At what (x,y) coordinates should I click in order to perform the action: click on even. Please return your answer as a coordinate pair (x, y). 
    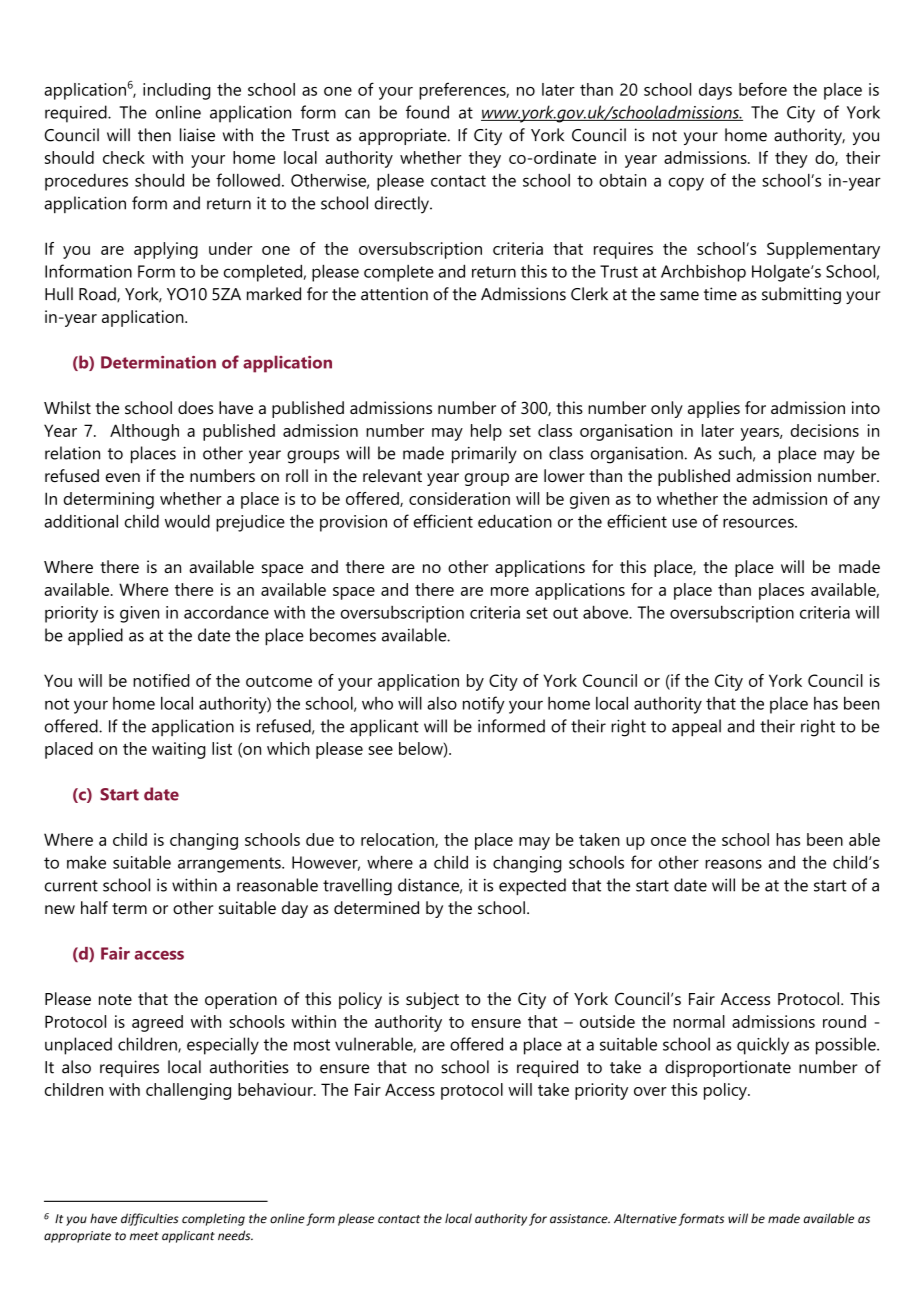
    Looking at the image, I should click on (123, 477).
